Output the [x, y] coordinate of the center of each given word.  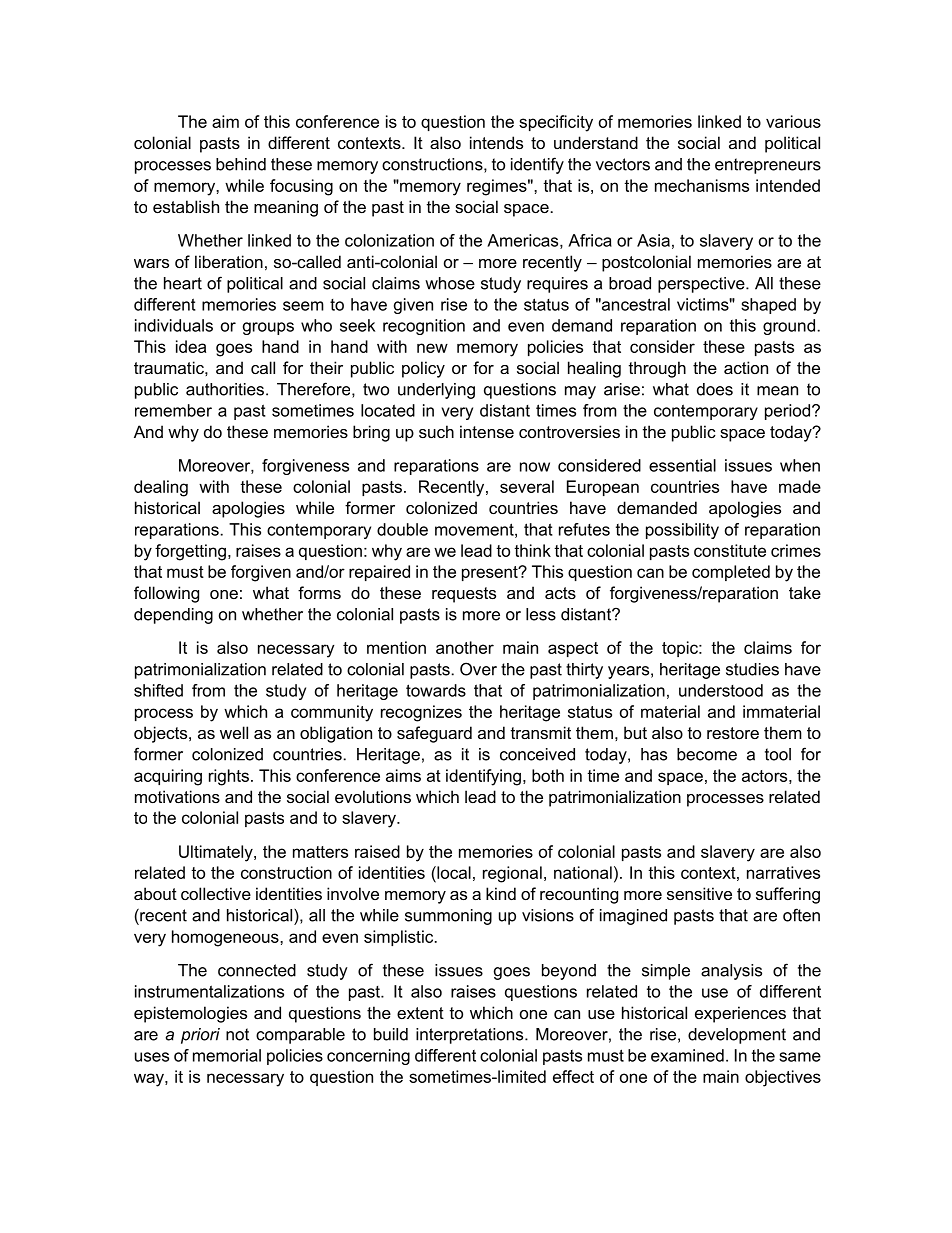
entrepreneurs [768, 166]
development [737, 1036]
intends [496, 142]
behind [241, 164]
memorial [227, 1055]
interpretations [471, 1036]
